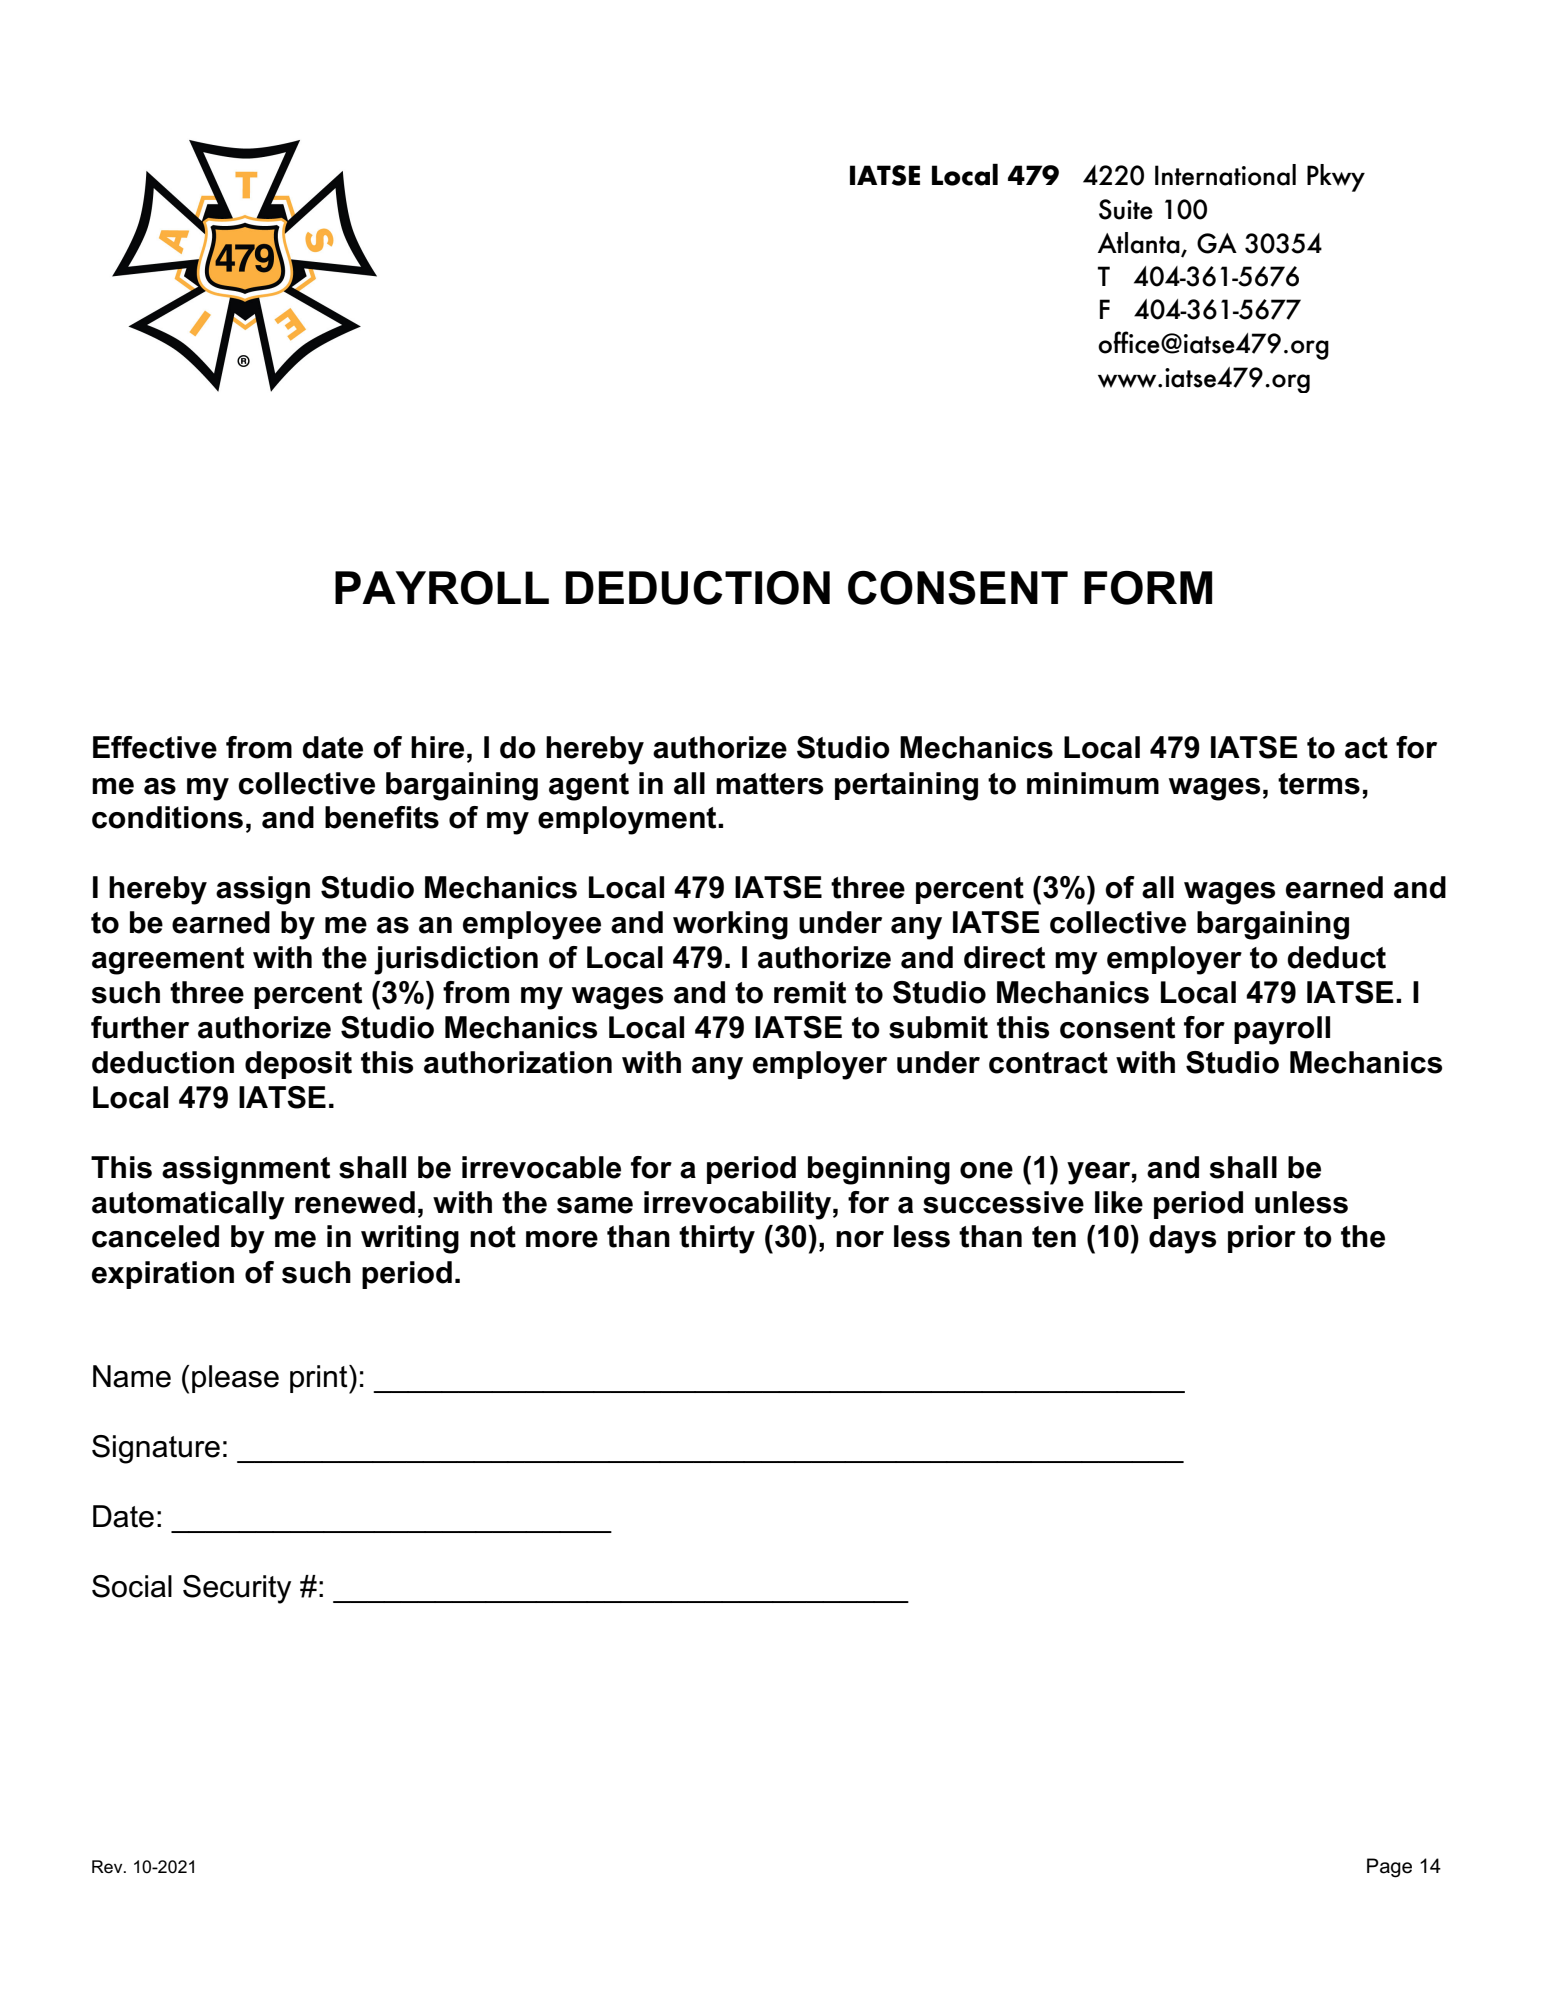 Image resolution: width=1548 pixels, height=2004 pixels. Describe the element at coordinates (1048, 1063) in the image. I see `contract` at that location.
